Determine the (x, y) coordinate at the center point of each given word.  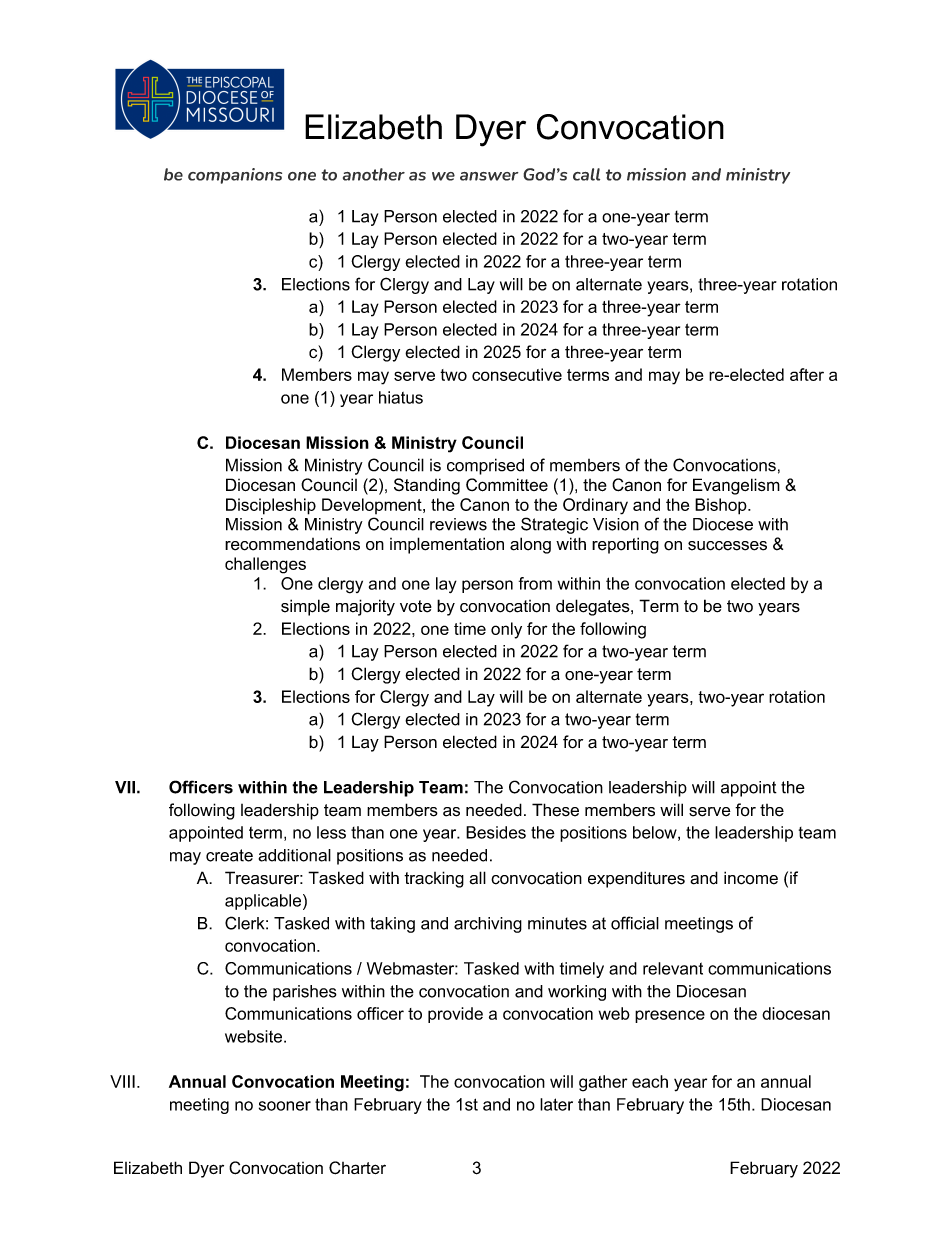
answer (489, 176)
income (751, 878)
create (229, 855)
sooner (285, 1106)
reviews (458, 524)
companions (235, 176)
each (650, 1081)
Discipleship (271, 506)
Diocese (723, 524)
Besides (496, 832)
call (586, 174)
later (556, 1104)
